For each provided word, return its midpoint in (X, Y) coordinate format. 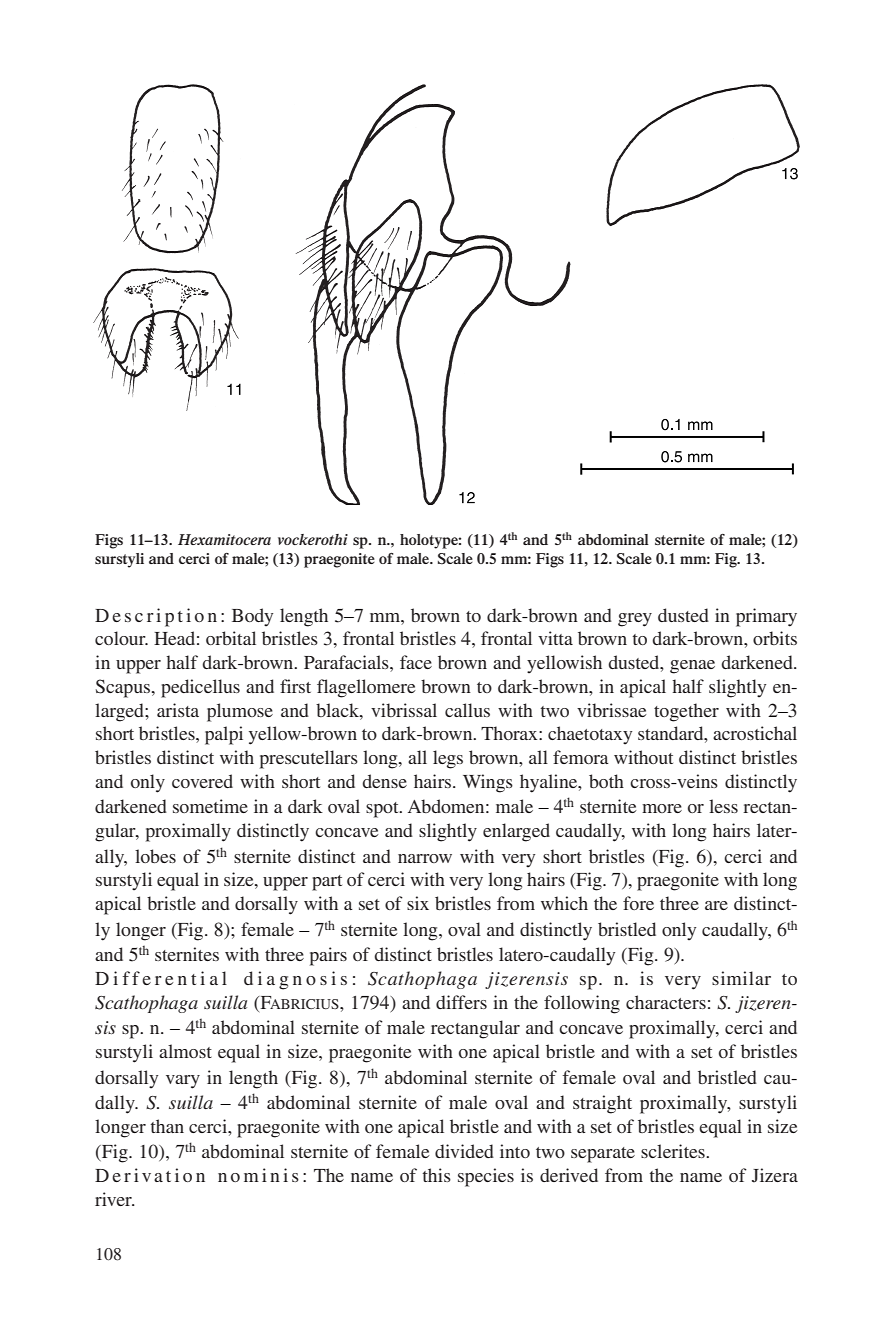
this (436, 1175)
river (114, 1199)
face (416, 662)
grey (635, 620)
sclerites (674, 1151)
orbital (231, 638)
